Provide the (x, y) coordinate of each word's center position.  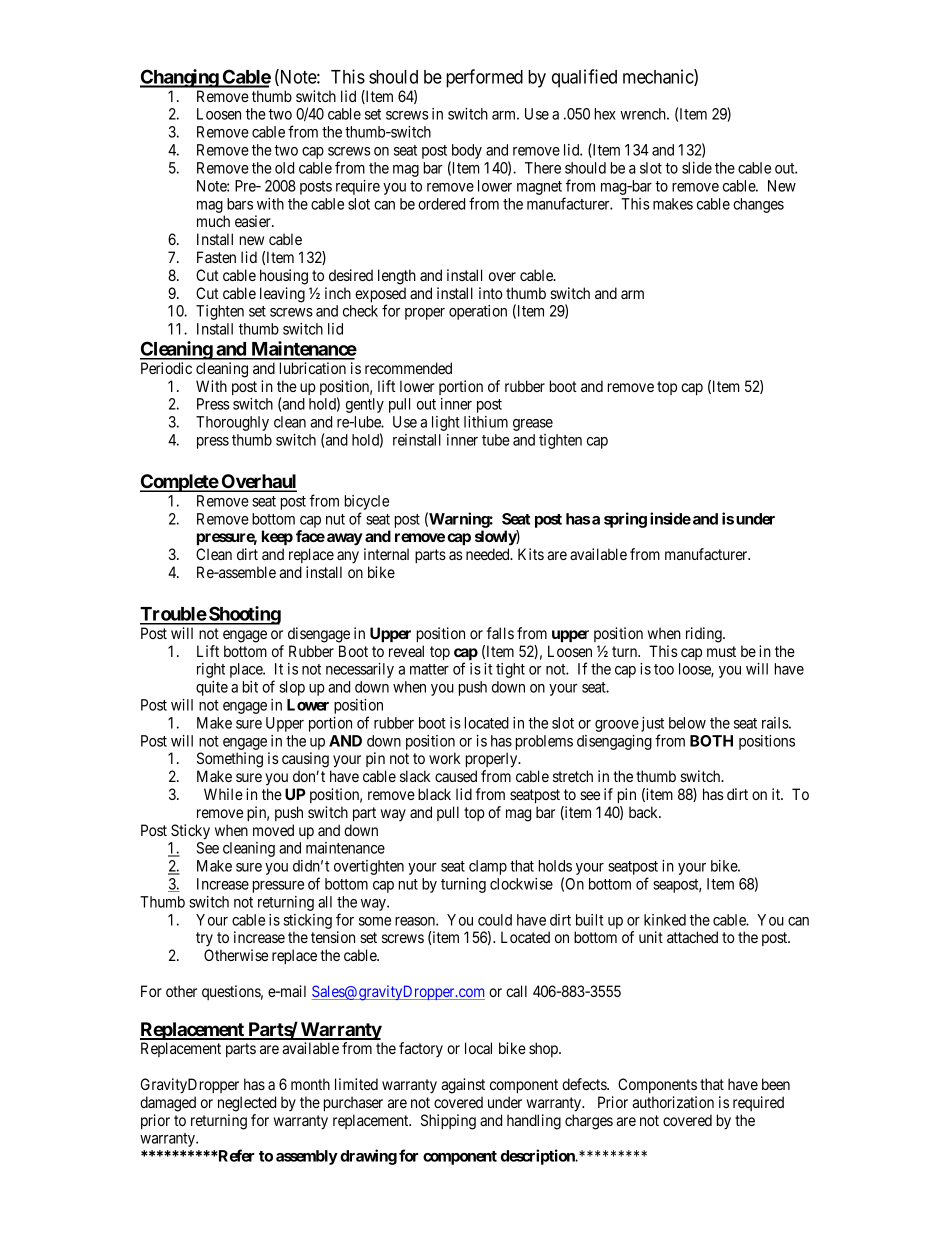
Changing (180, 78)
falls (500, 633)
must (721, 651)
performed (484, 78)
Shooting (244, 615)
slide (697, 168)
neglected (247, 1104)
